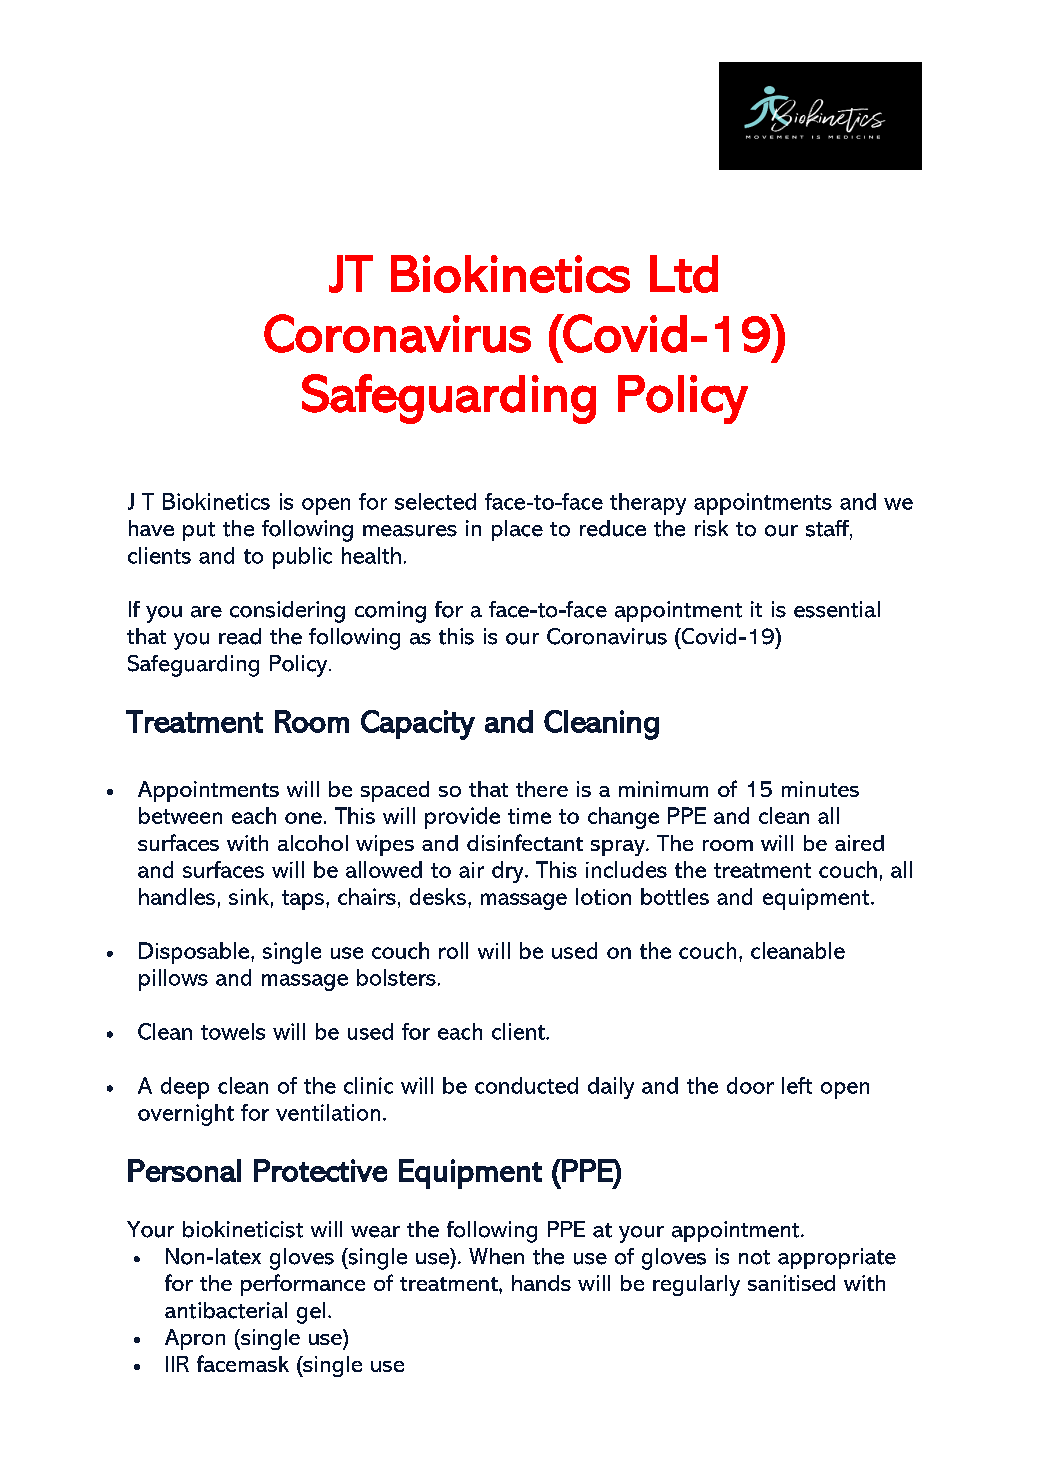 The height and width of the screenshot is (1483, 1049). I want to click on conducted, so click(526, 1085).
